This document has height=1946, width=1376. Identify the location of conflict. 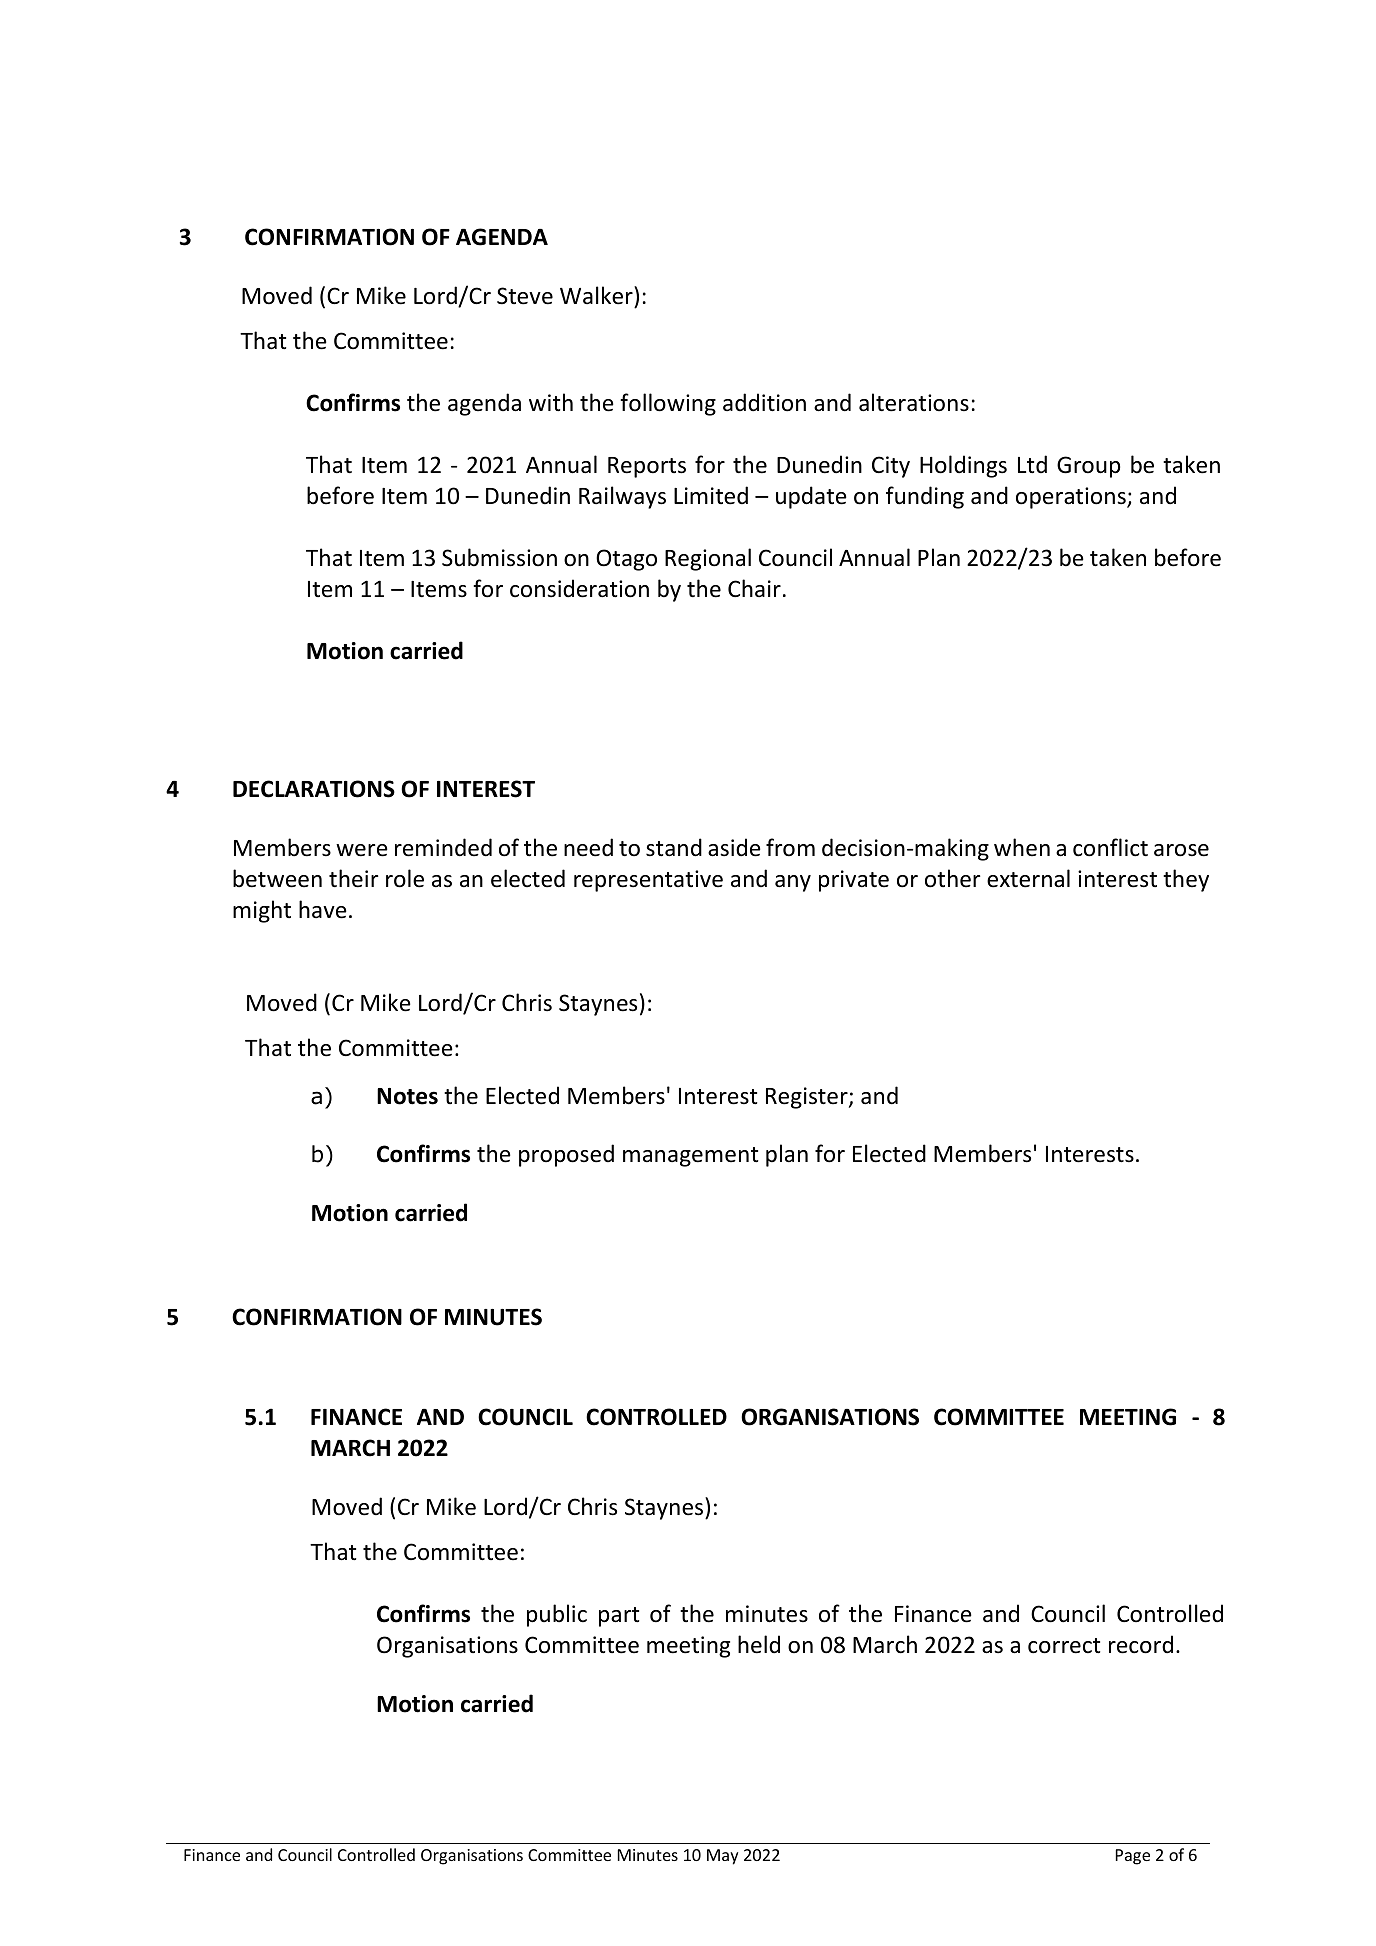
(1110, 847).
